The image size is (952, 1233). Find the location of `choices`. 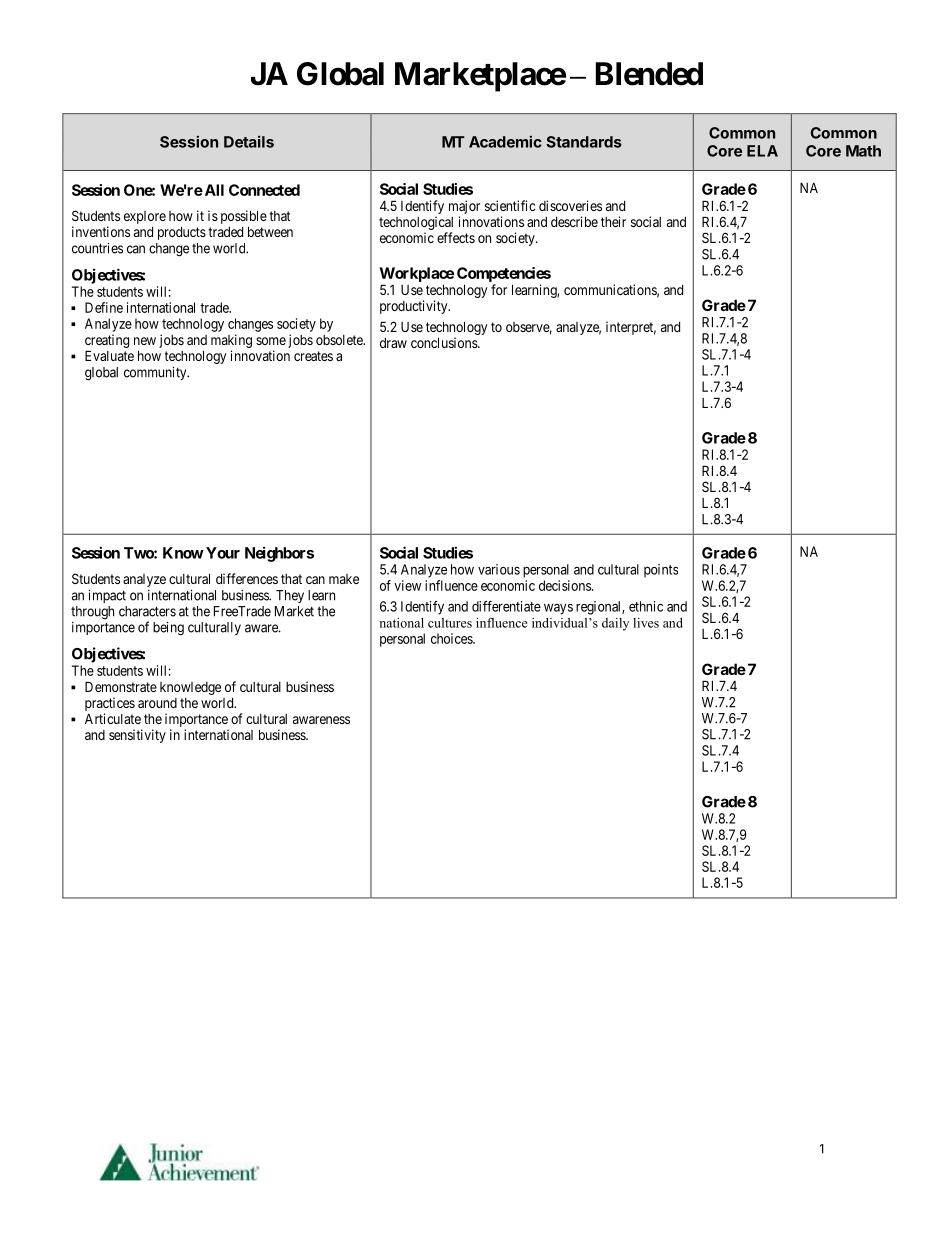

choices is located at coordinates (452, 638).
